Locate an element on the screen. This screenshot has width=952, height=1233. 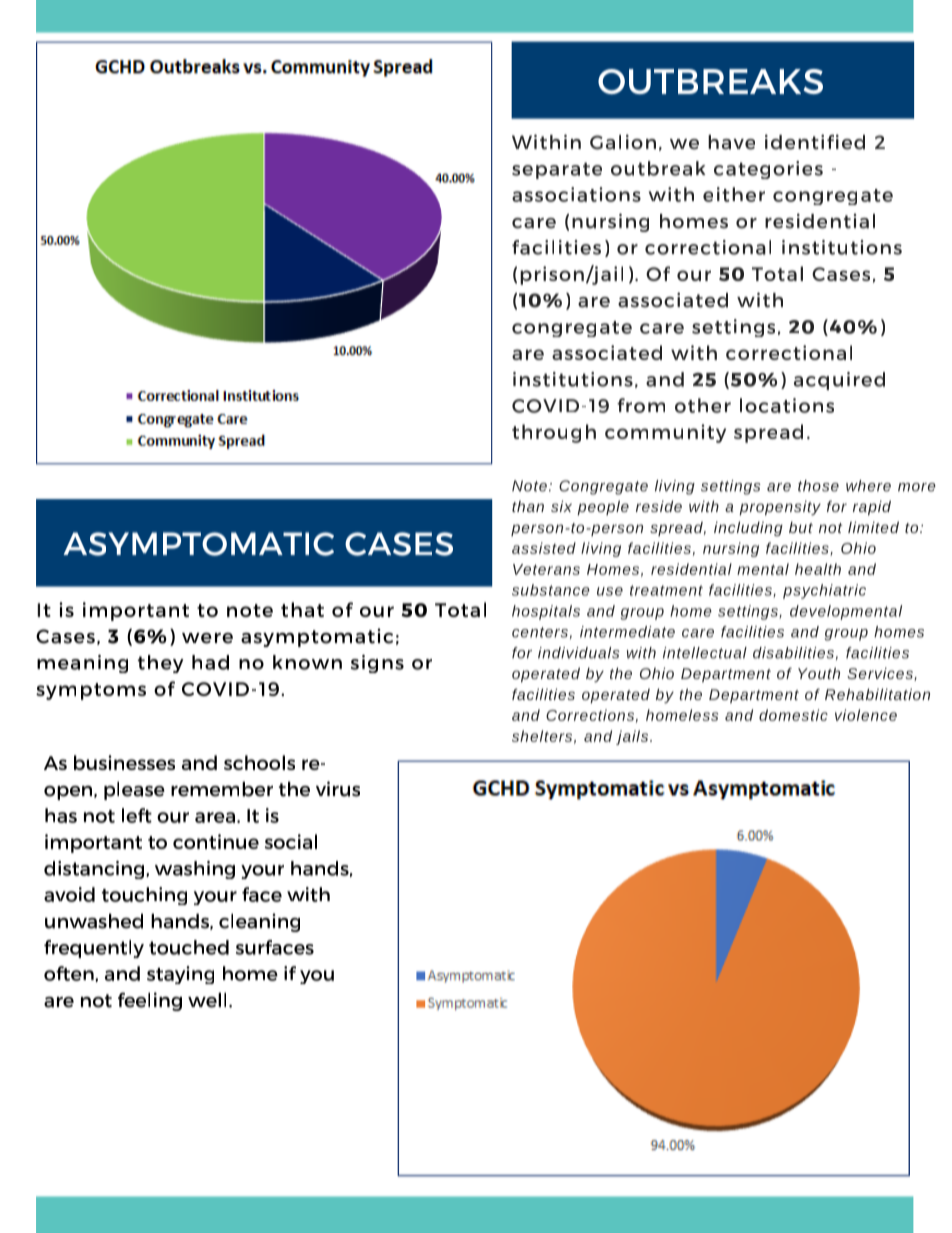
virus is located at coordinates (338, 789).
